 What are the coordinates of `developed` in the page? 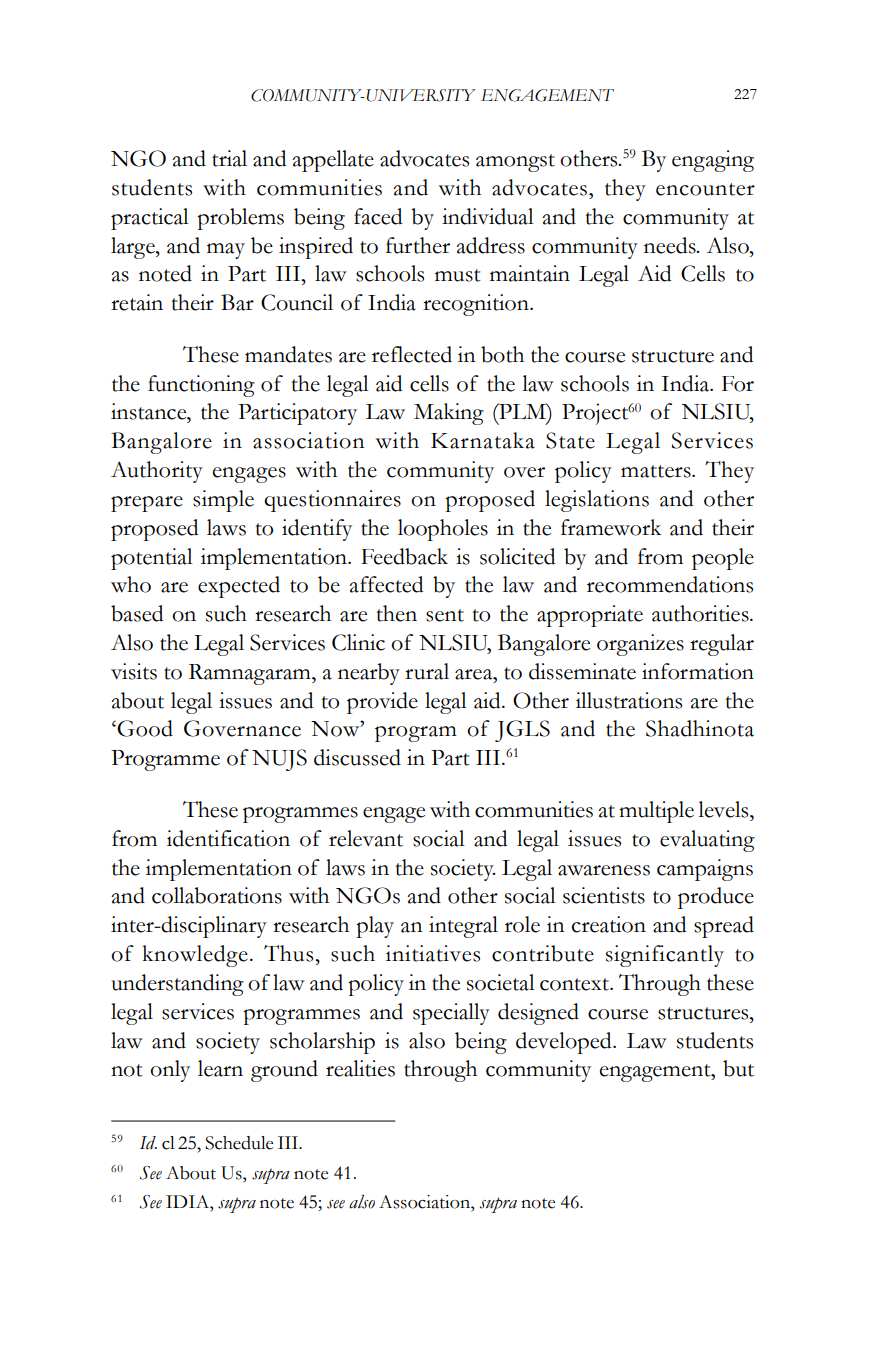 It's located at (565, 1043).
